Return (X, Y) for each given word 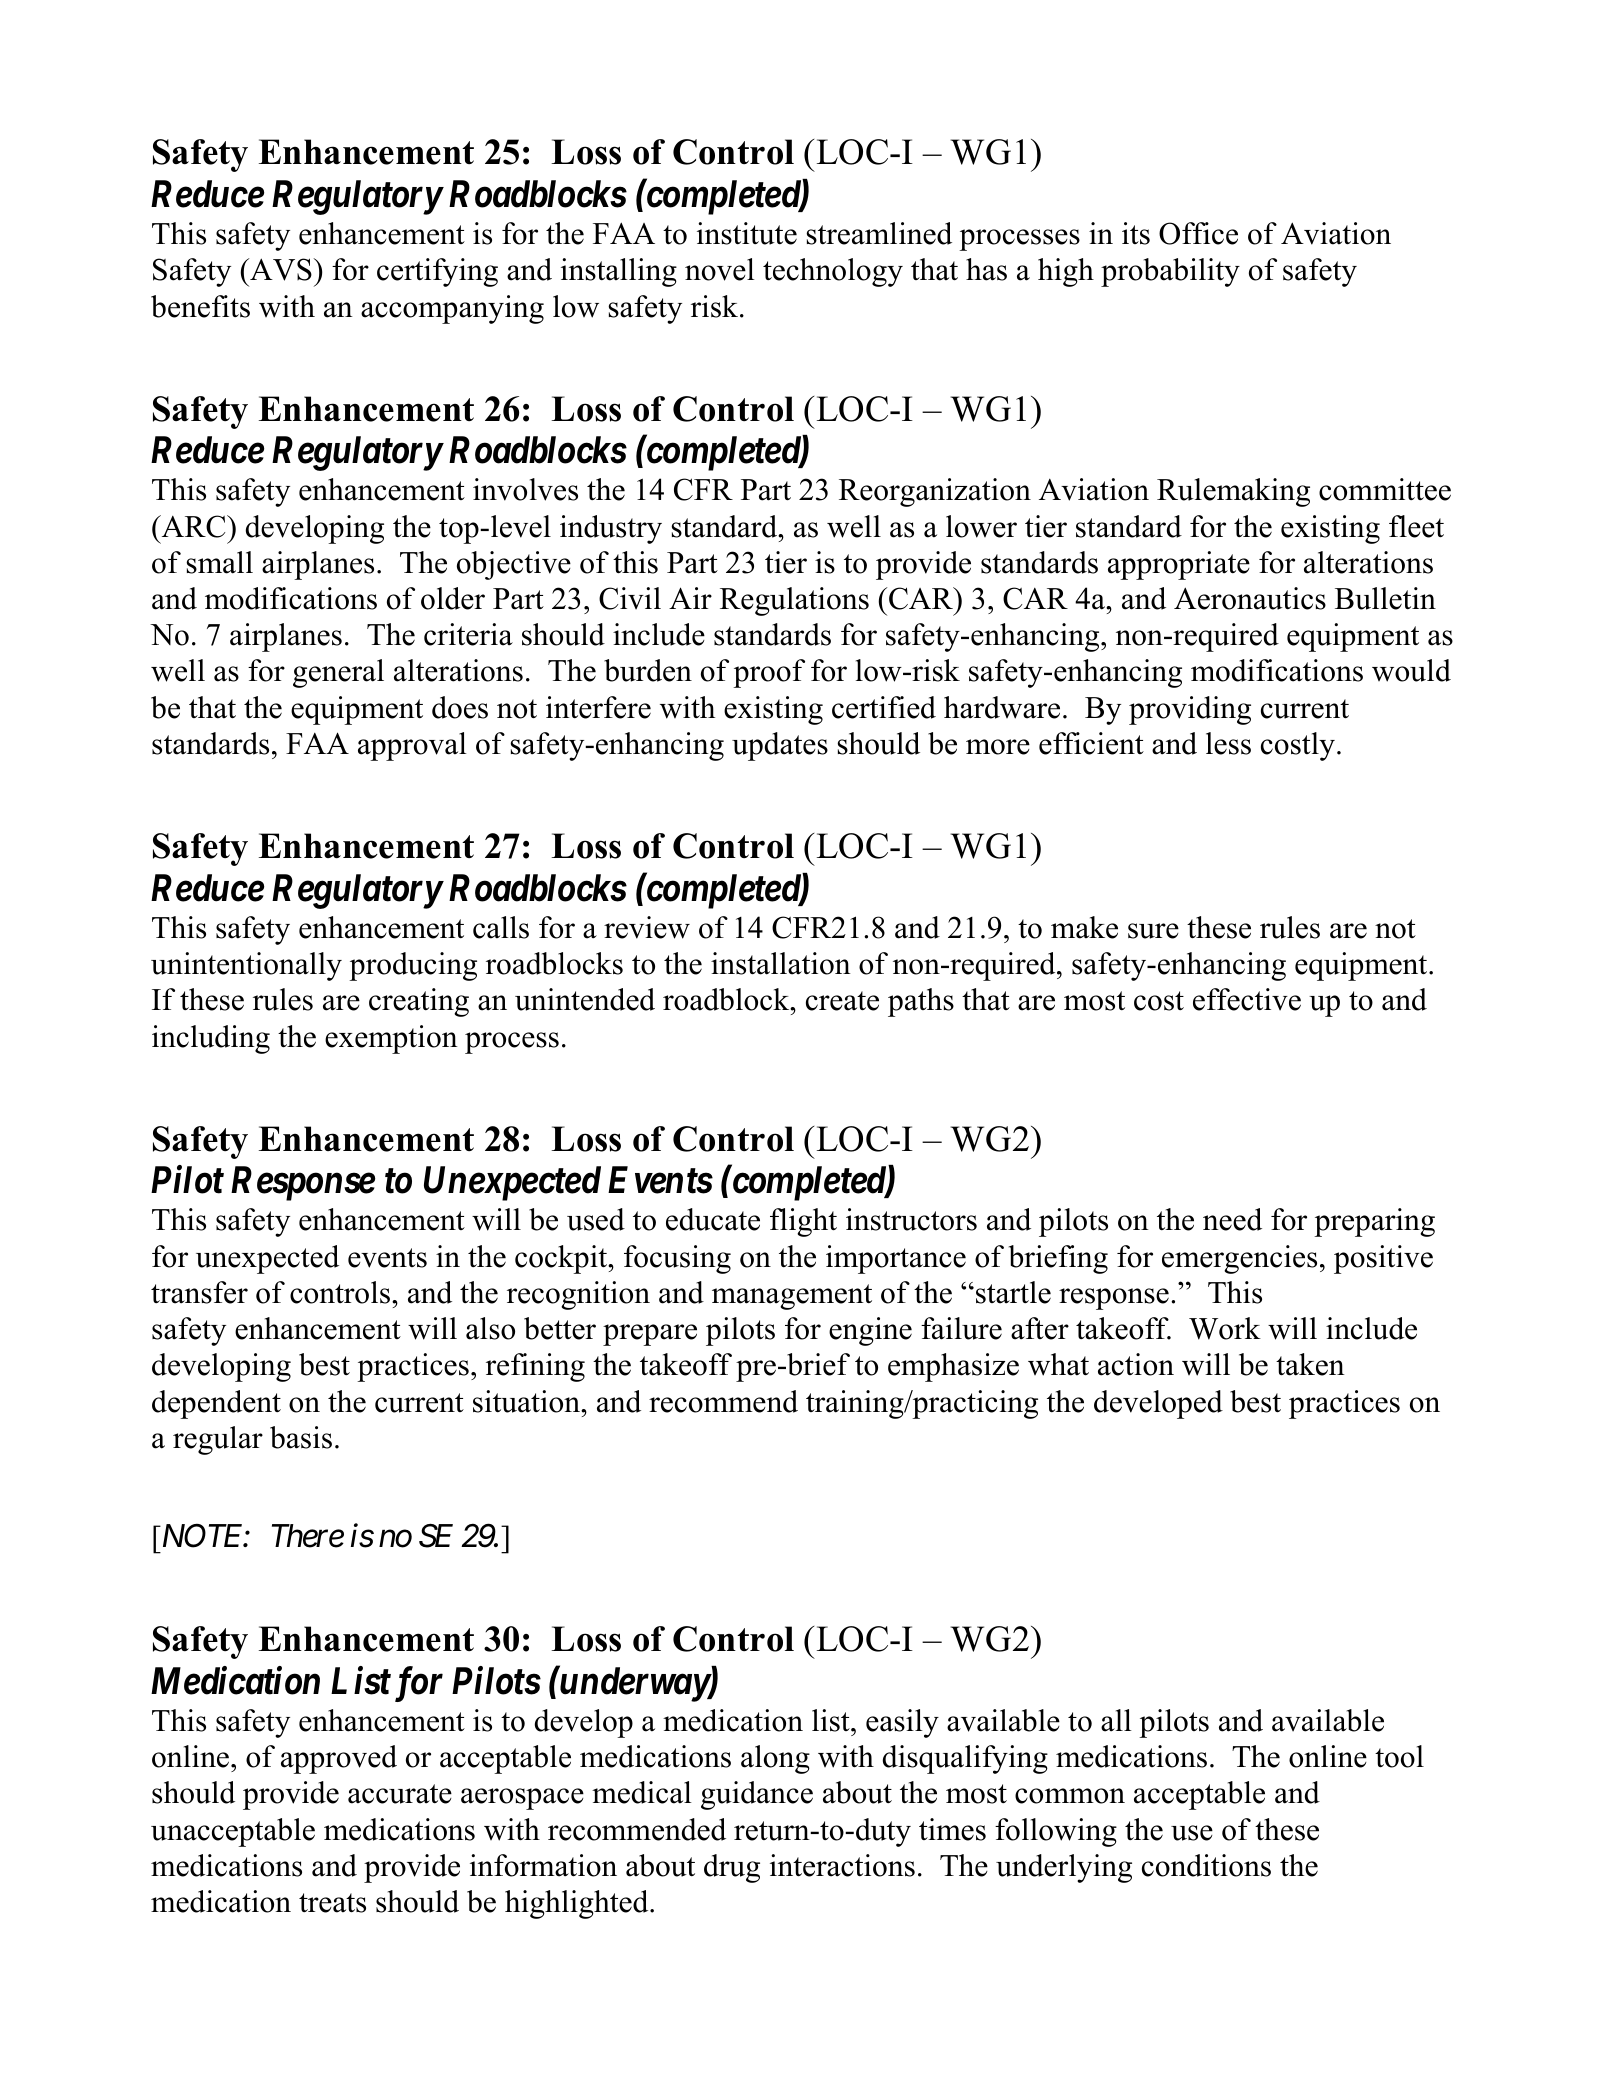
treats (332, 1903)
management (792, 1297)
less (1228, 743)
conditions (1206, 1865)
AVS (281, 269)
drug (732, 1868)
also (490, 1328)
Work (1225, 1328)
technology (833, 272)
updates (780, 746)
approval (412, 746)
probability (1170, 272)
